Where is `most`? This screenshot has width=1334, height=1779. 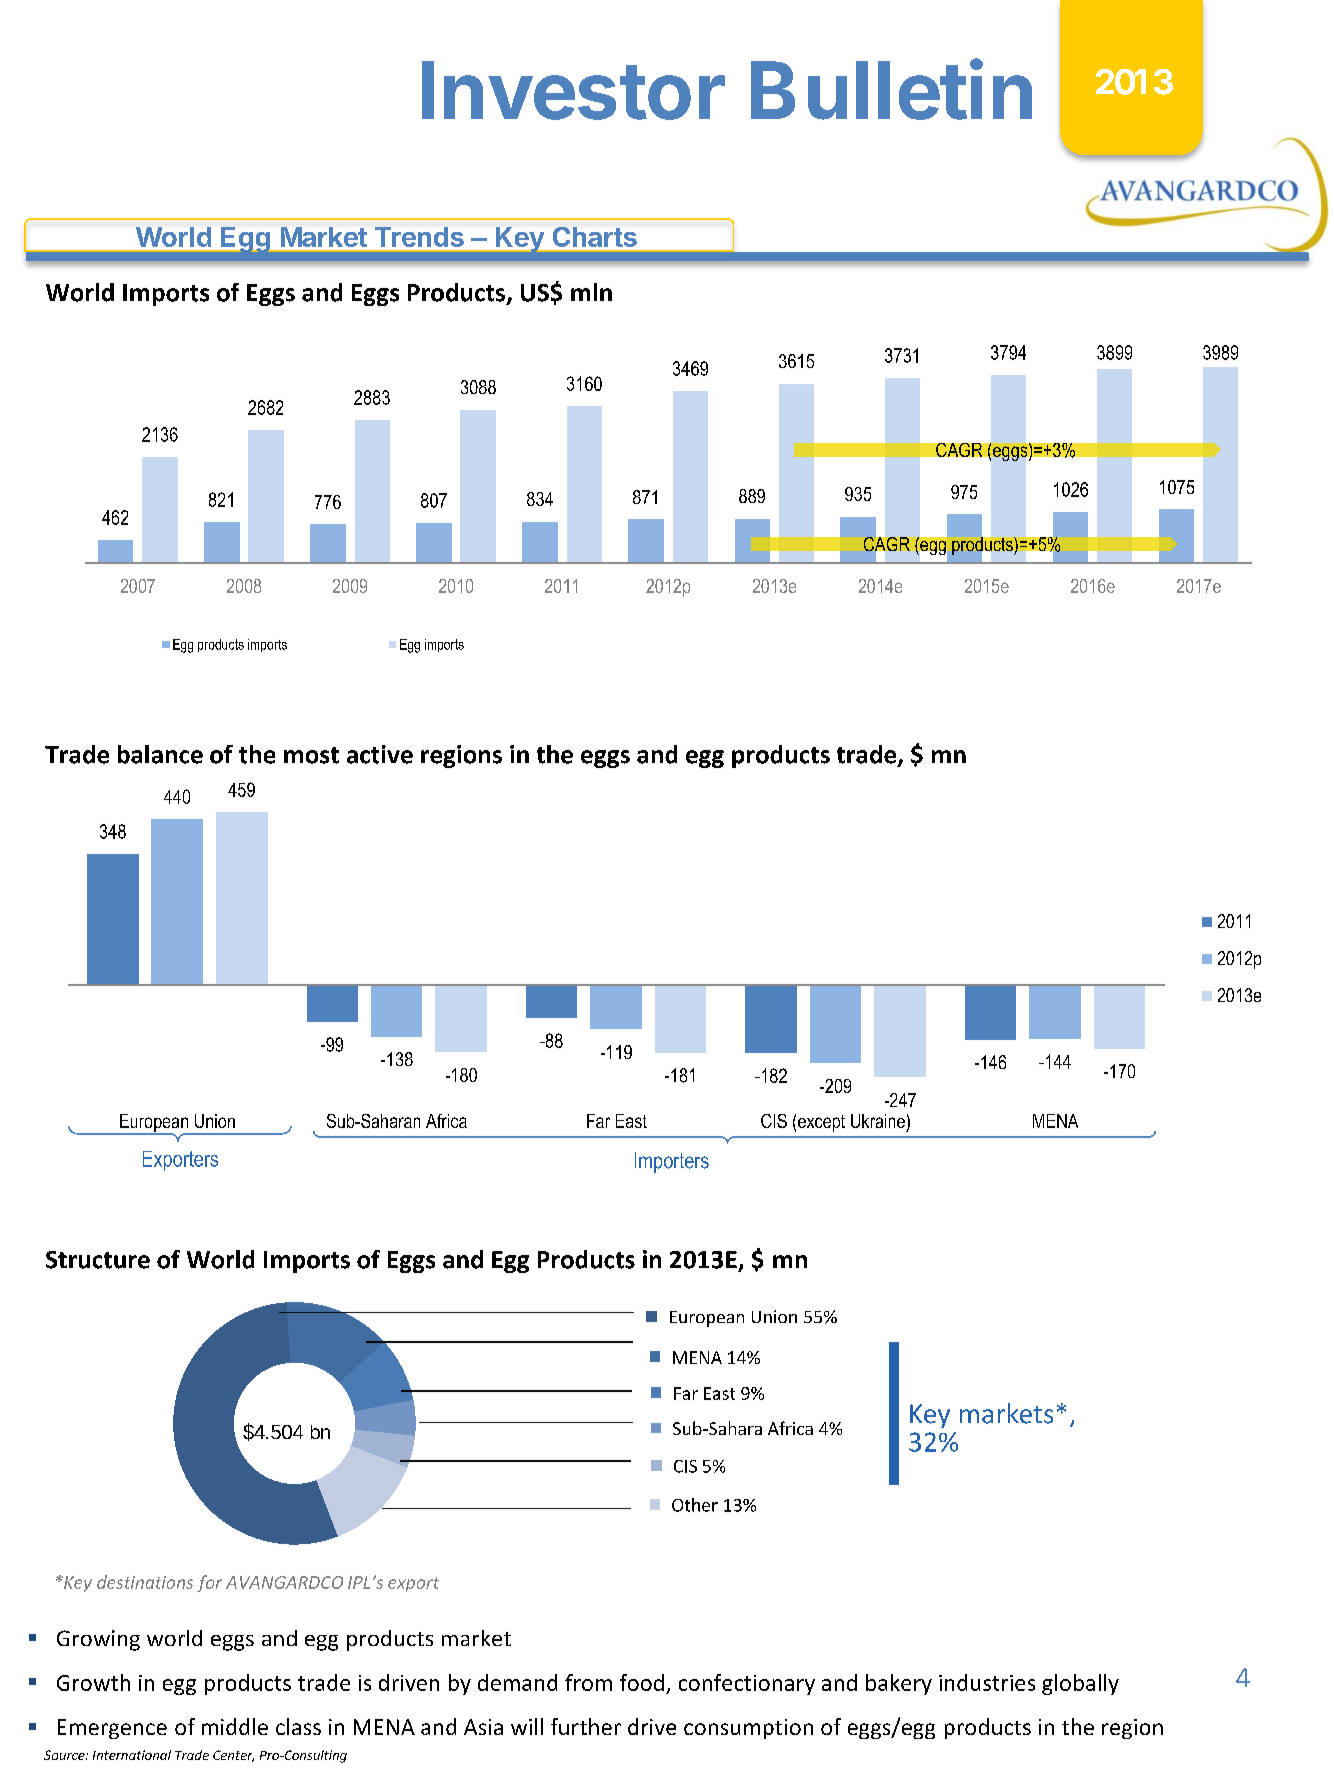
most is located at coordinates (311, 755).
